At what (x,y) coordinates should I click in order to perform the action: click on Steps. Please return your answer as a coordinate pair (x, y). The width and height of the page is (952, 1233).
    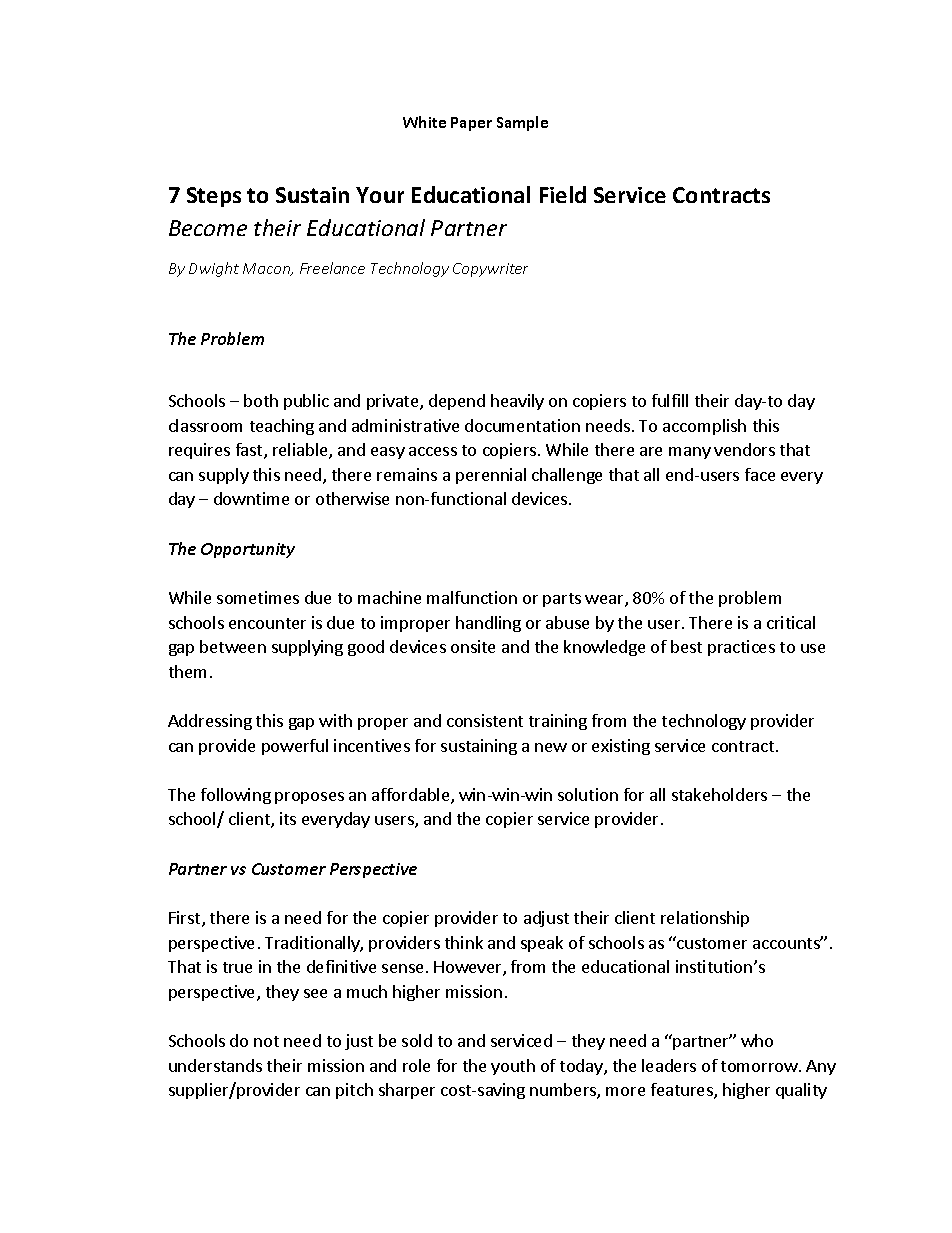
    Looking at the image, I should click on (214, 197).
